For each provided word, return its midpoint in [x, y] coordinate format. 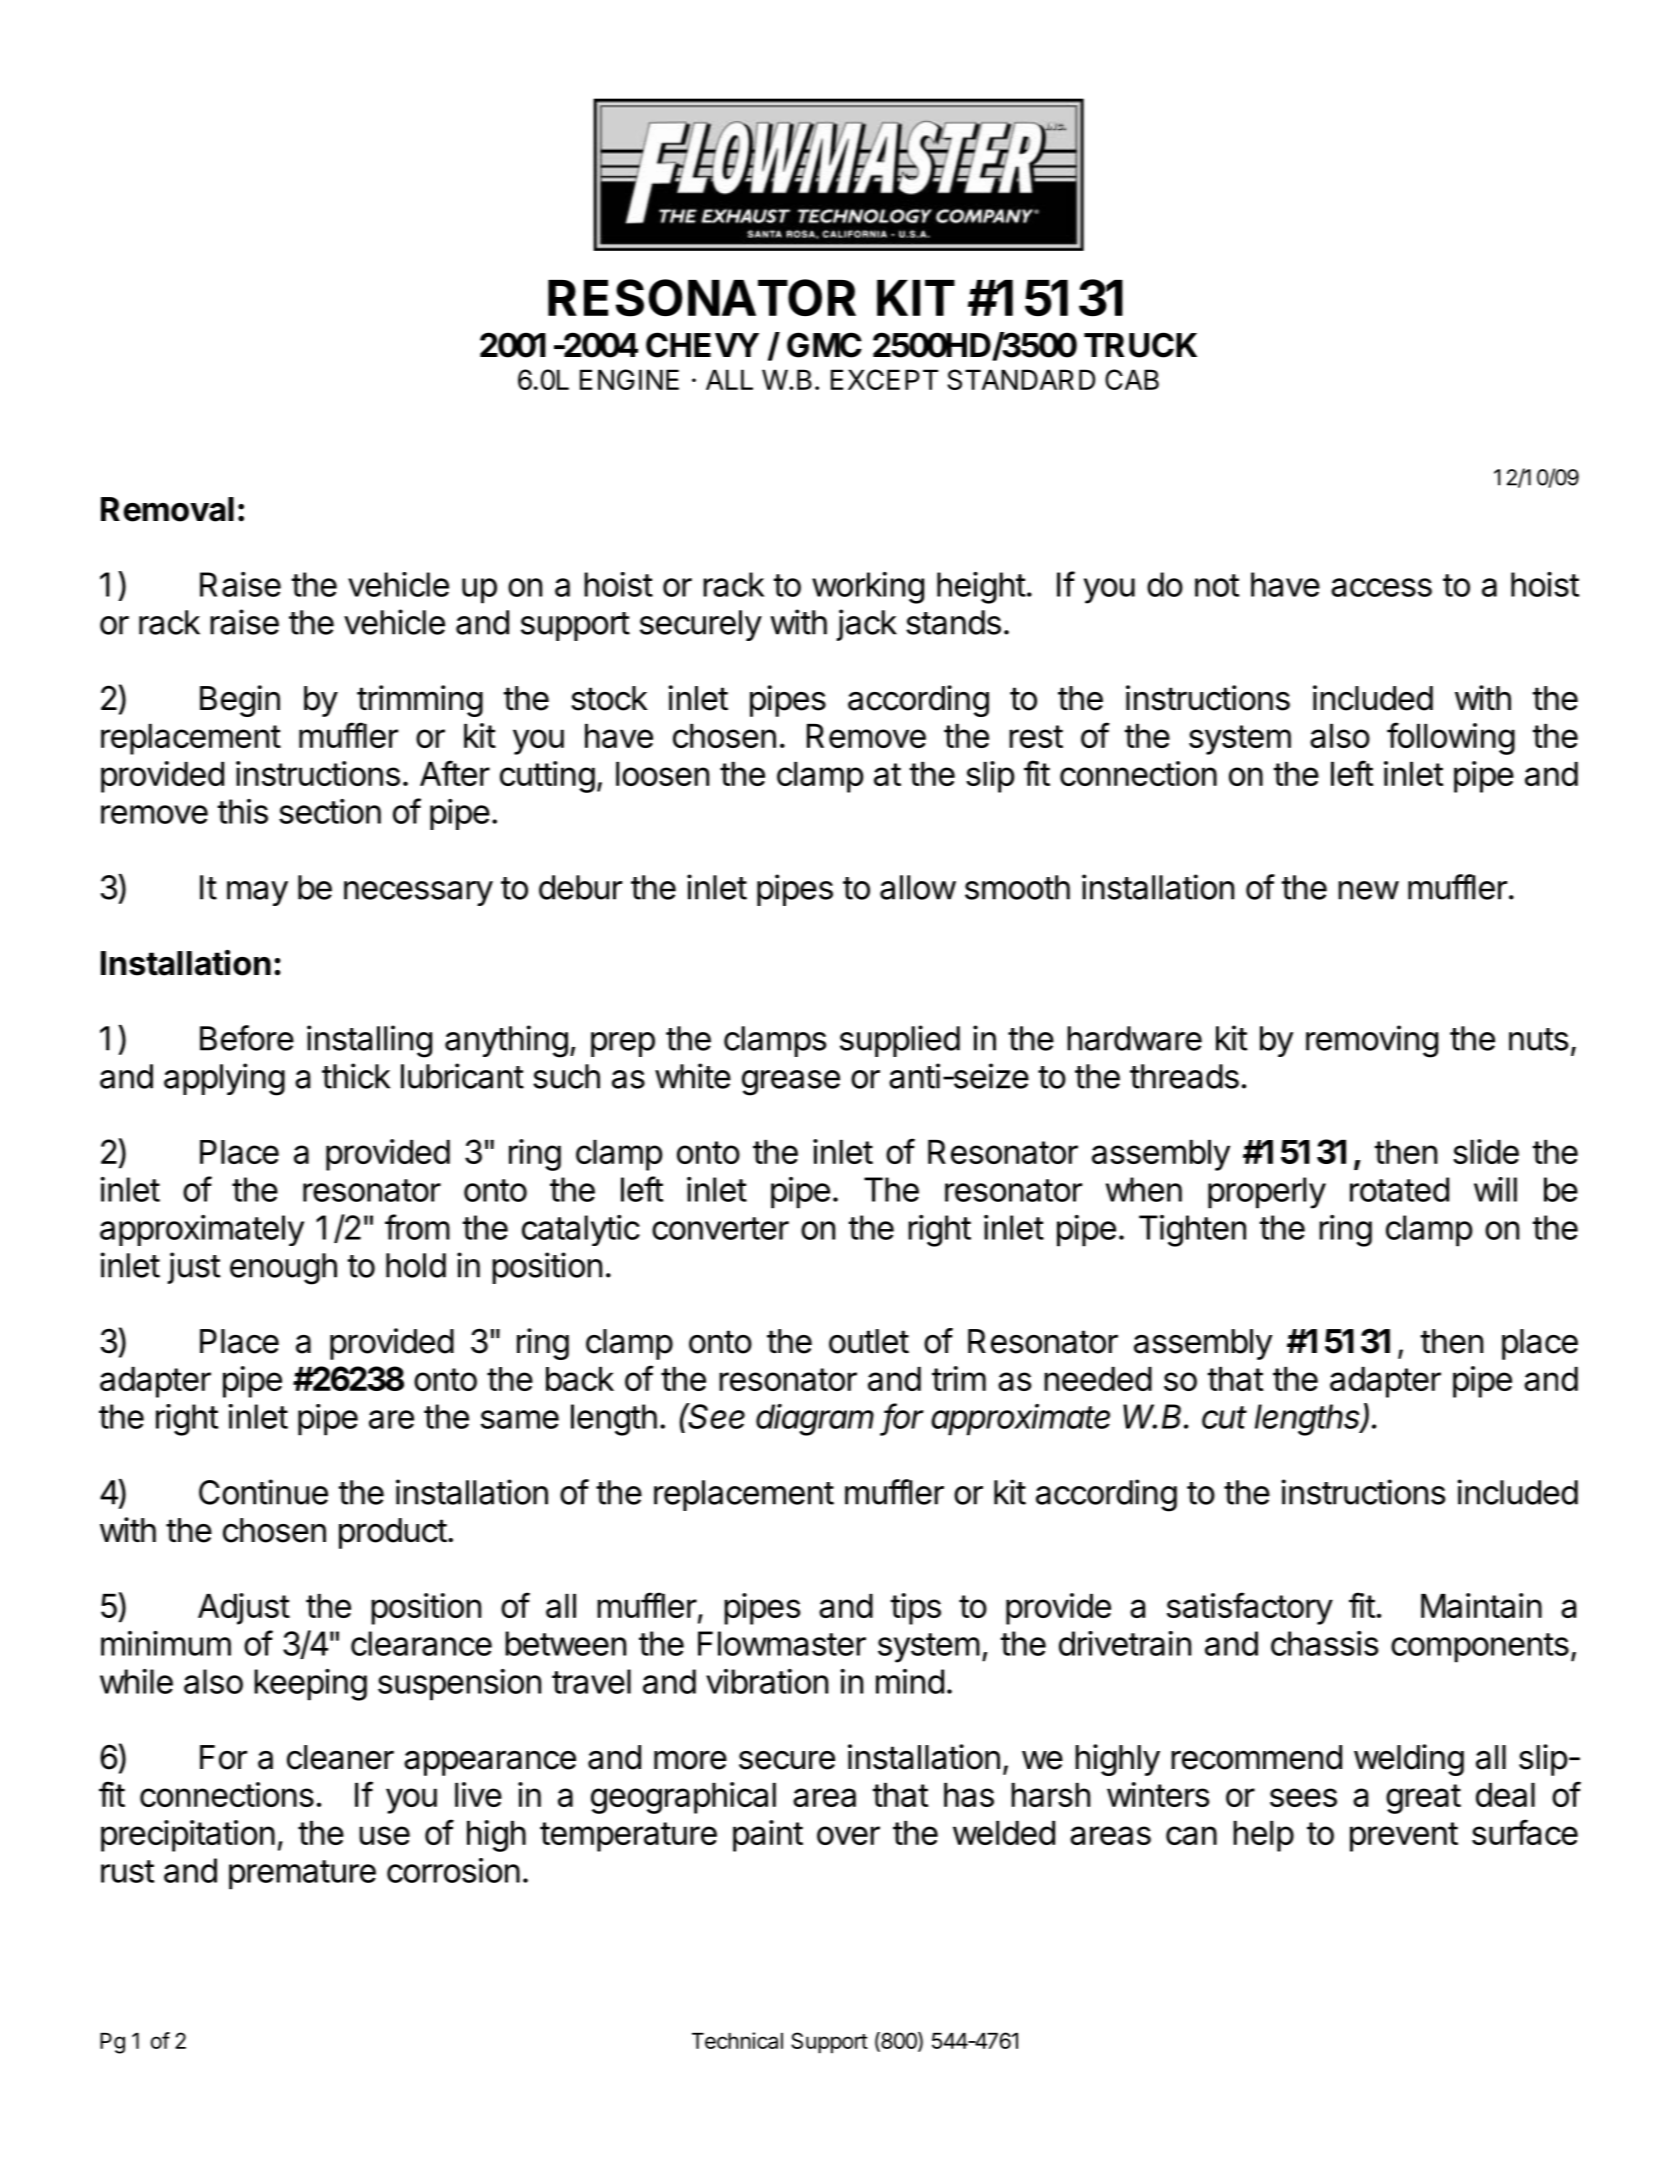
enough [283, 1269]
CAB [1132, 379]
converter [720, 1228]
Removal [167, 509]
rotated [1399, 1189]
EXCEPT [884, 379]
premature [302, 1875]
